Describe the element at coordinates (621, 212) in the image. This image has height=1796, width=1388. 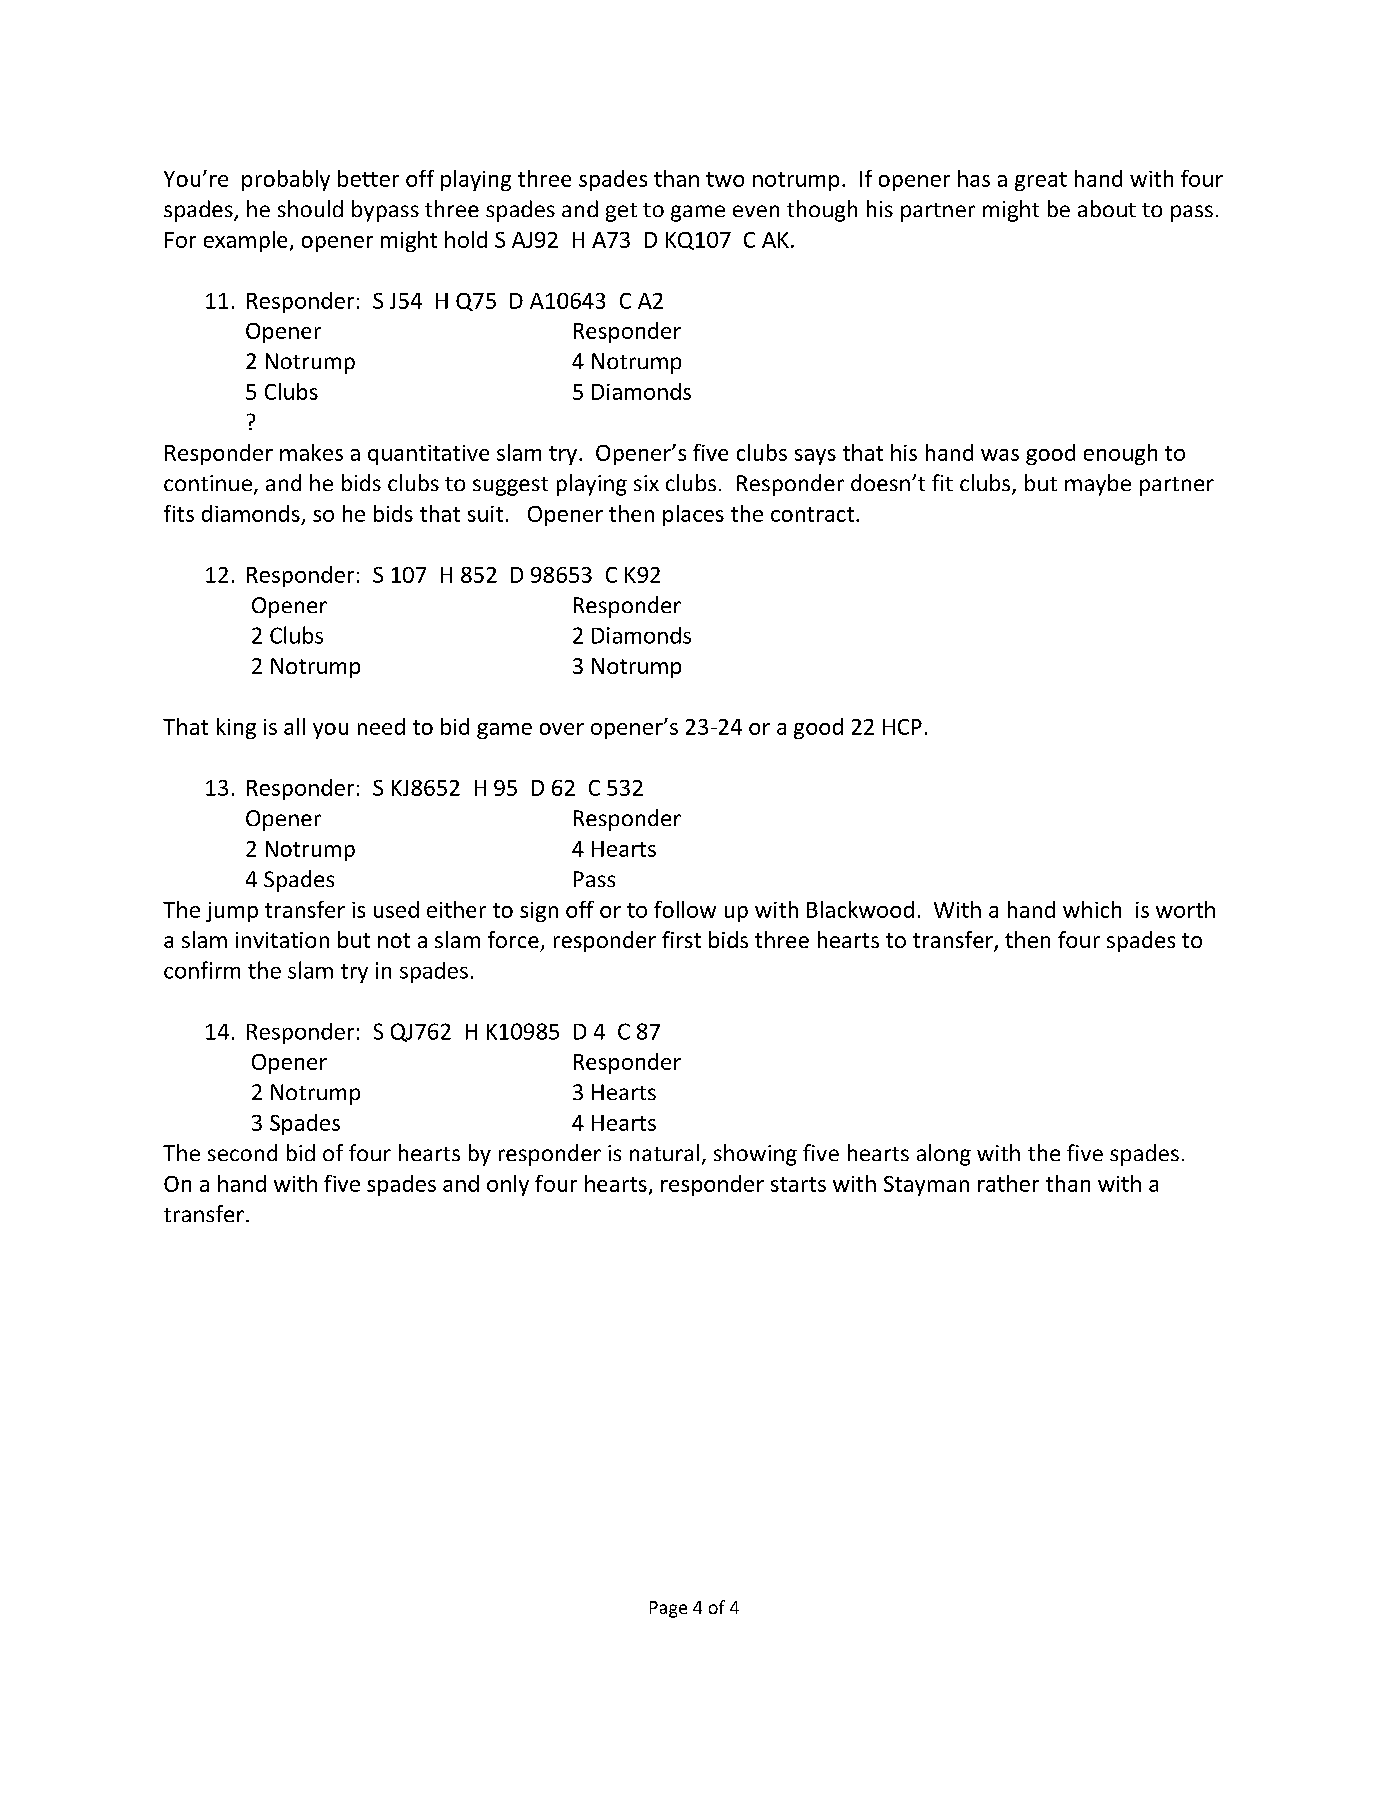
I see `get` at that location.
